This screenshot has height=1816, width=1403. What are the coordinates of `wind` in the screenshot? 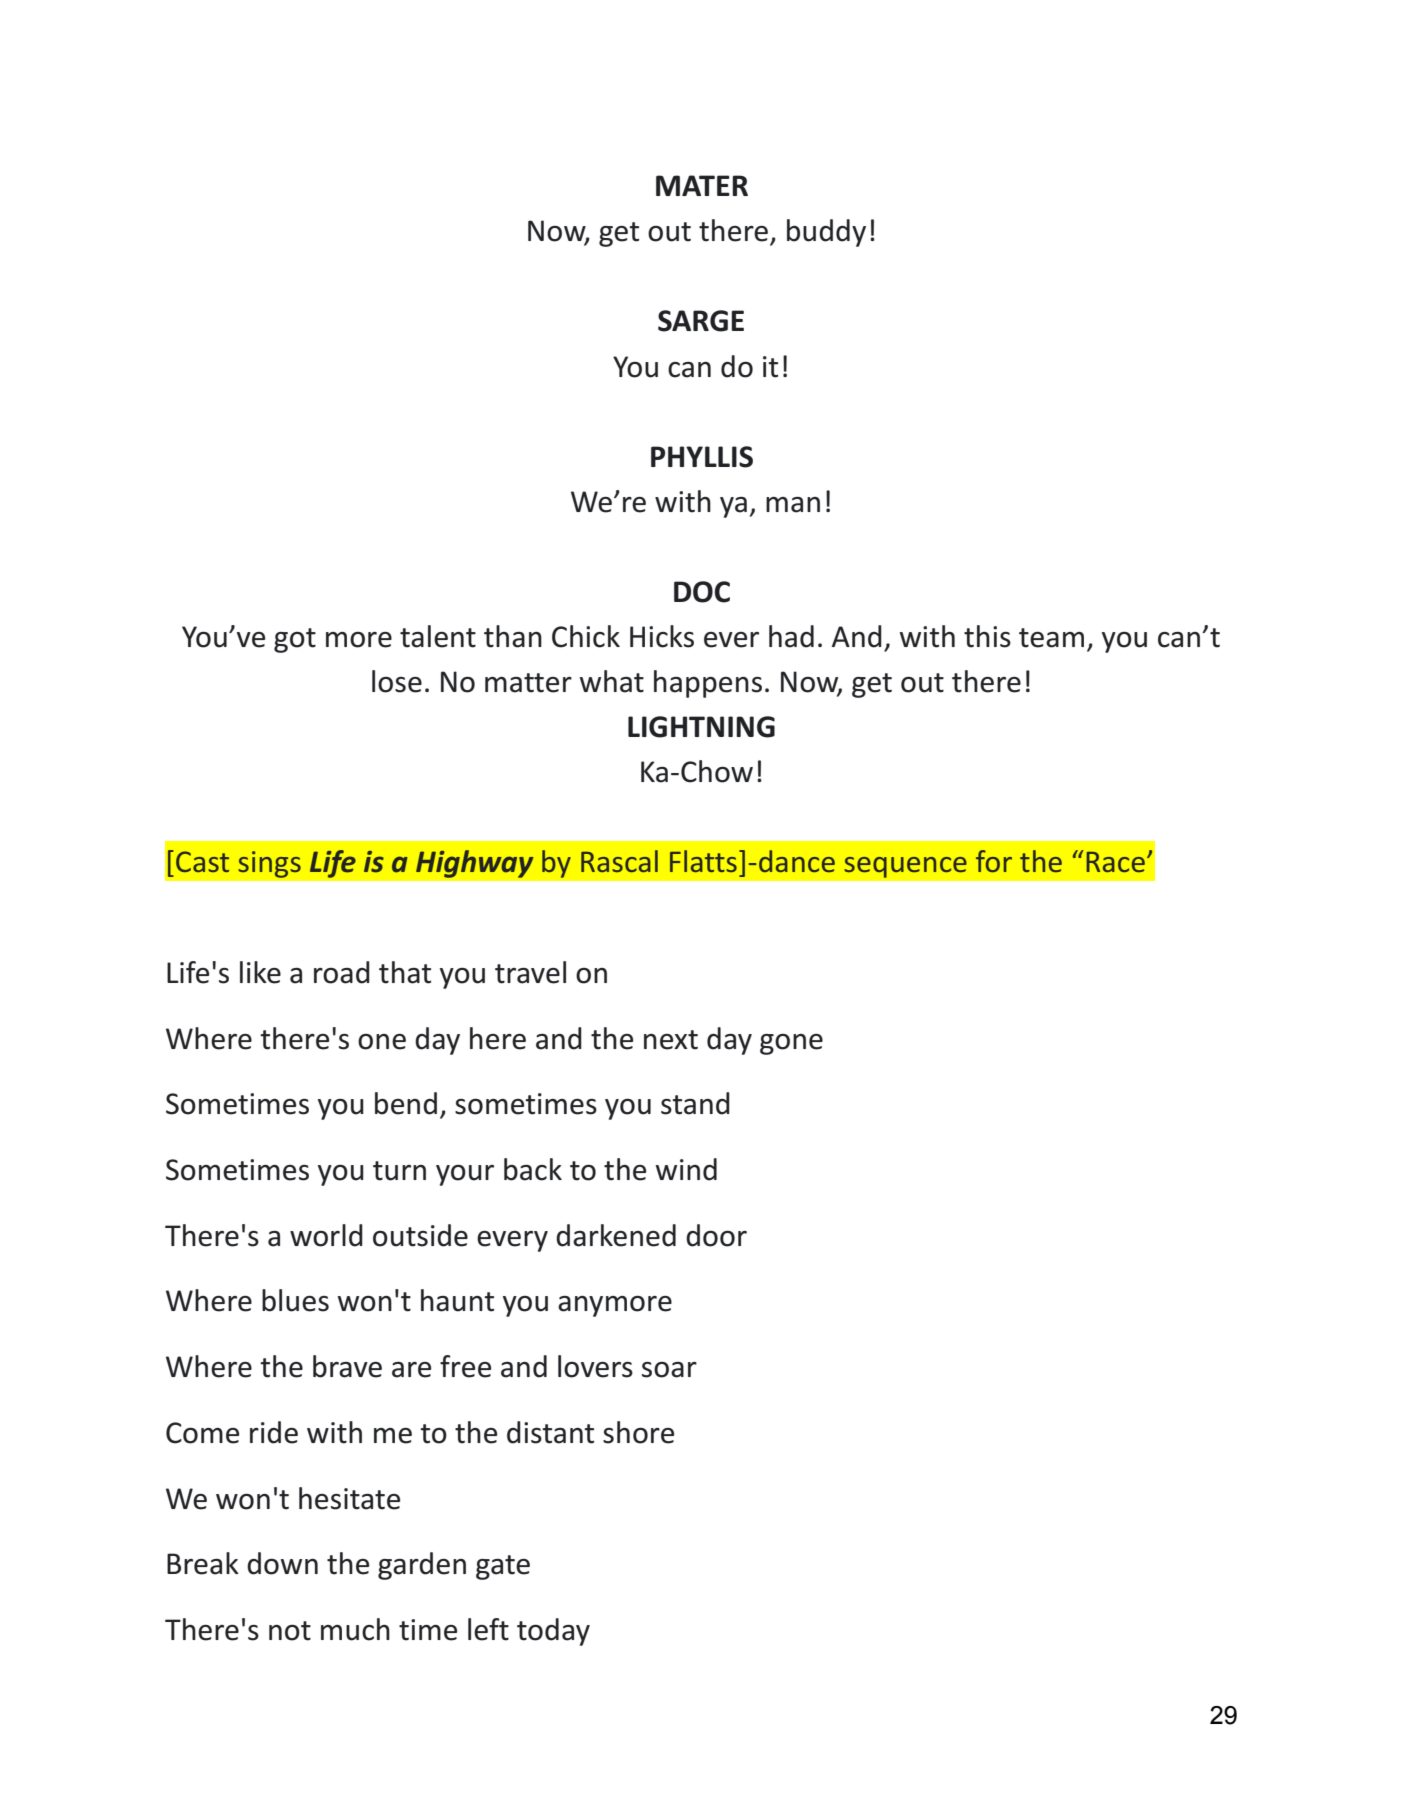 It's located at (686, 1169).
